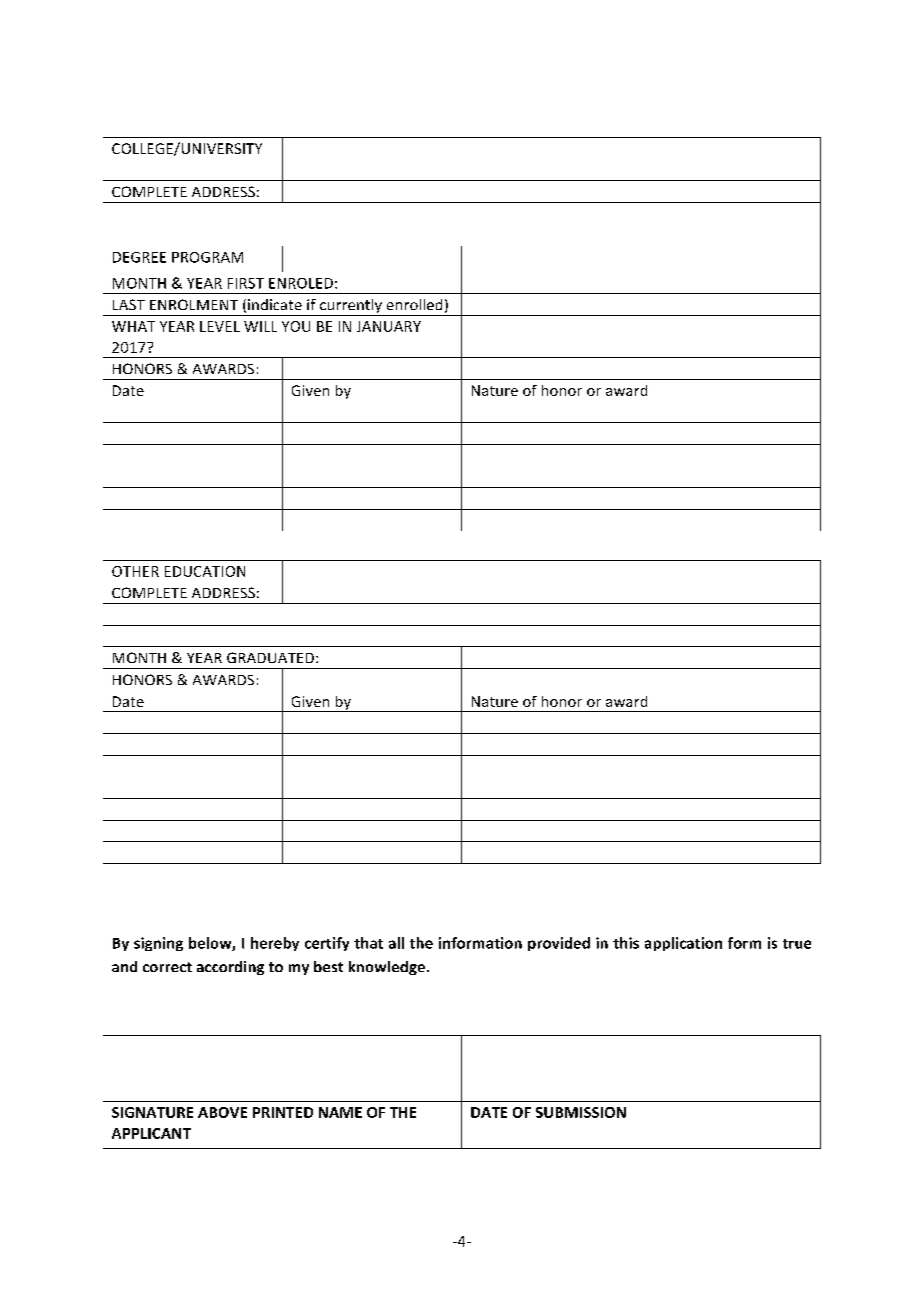 The height and width of the screenshot is (1308, 924). What do you see at coordinates (205, 571) in the screenshot?
I see `EDUCATION` at bounding box center [205, 571].
